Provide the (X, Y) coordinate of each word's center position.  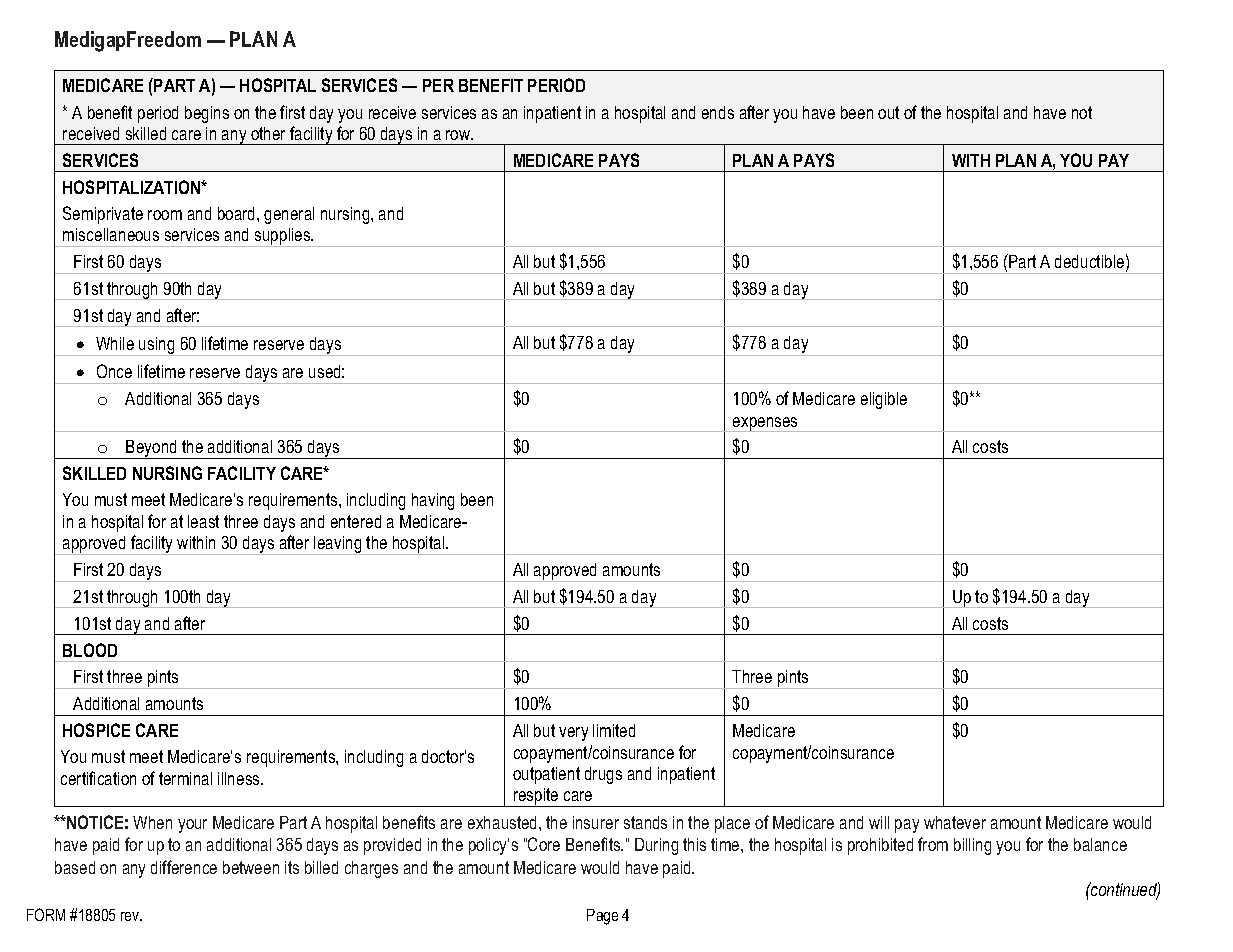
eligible (884, 400)
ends (718, 112)
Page (602, 917)
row (459, 135)
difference (184, 867)
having (433, 501)
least (203, 521)
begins (207, 114)
